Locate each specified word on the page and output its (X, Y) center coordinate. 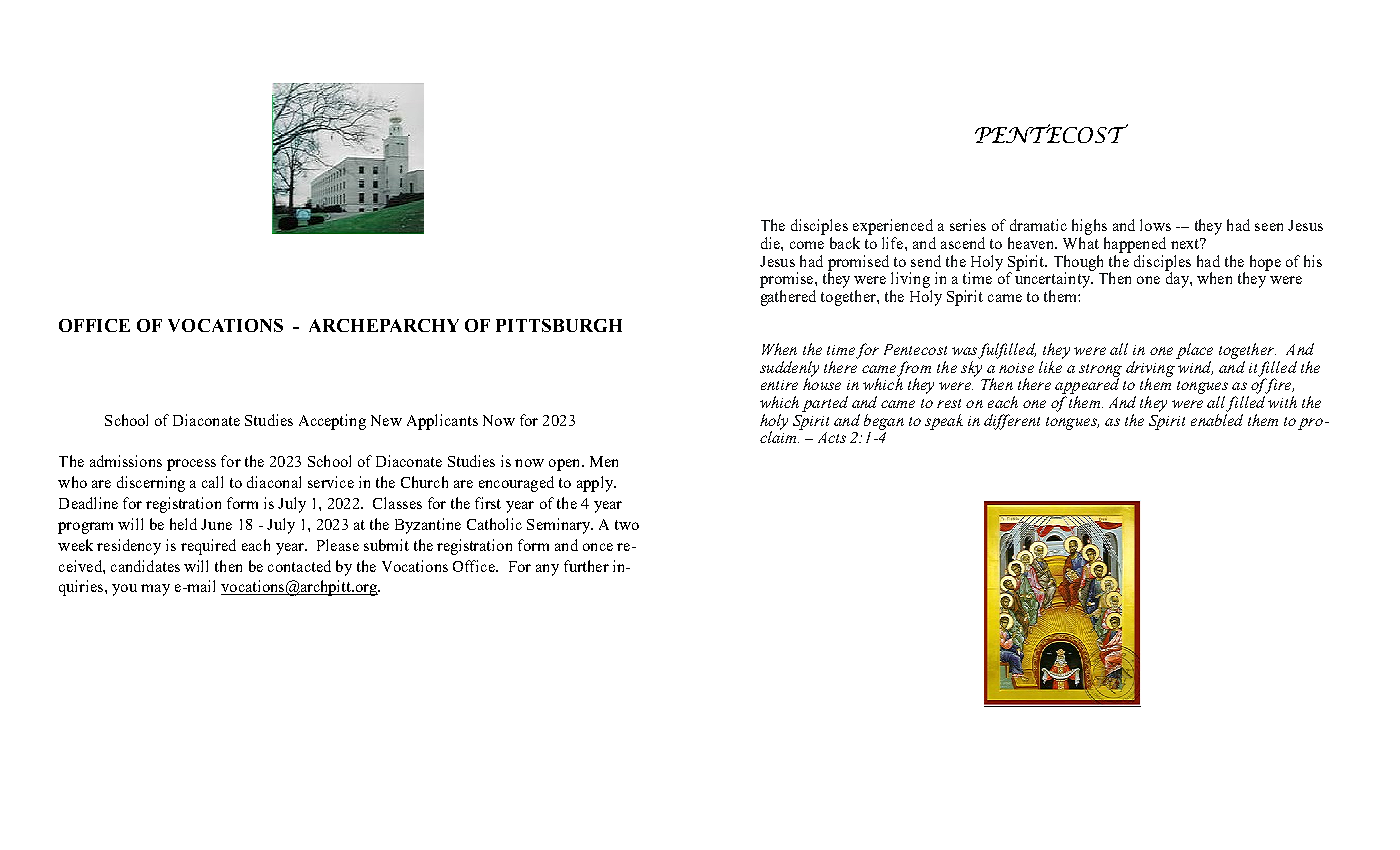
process (191, 465)
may (155, 590)
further (586, 566)
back (845, 243)
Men (604, 461)
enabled (1217, 420)
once (598, 547)
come (807, 245)
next (1186, 243)
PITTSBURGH (559, 325)
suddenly (789, 370)
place (1194, 351)
